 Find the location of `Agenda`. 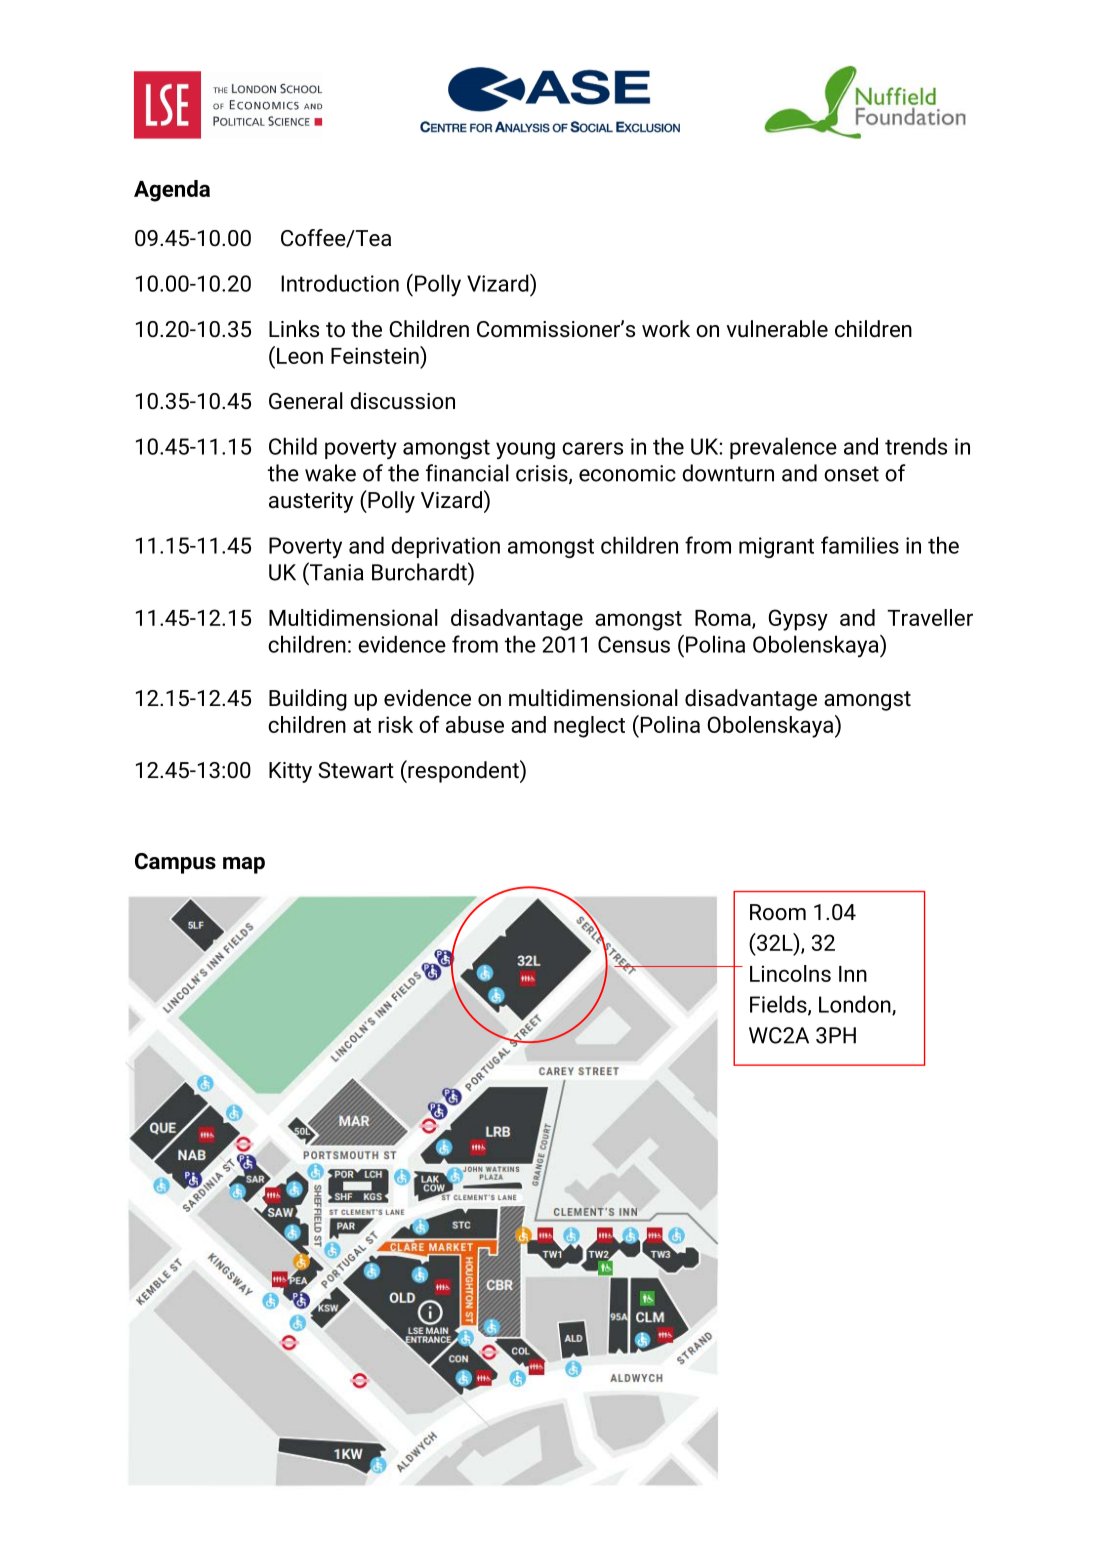

Agenda is located at coordinates (172, 191).
